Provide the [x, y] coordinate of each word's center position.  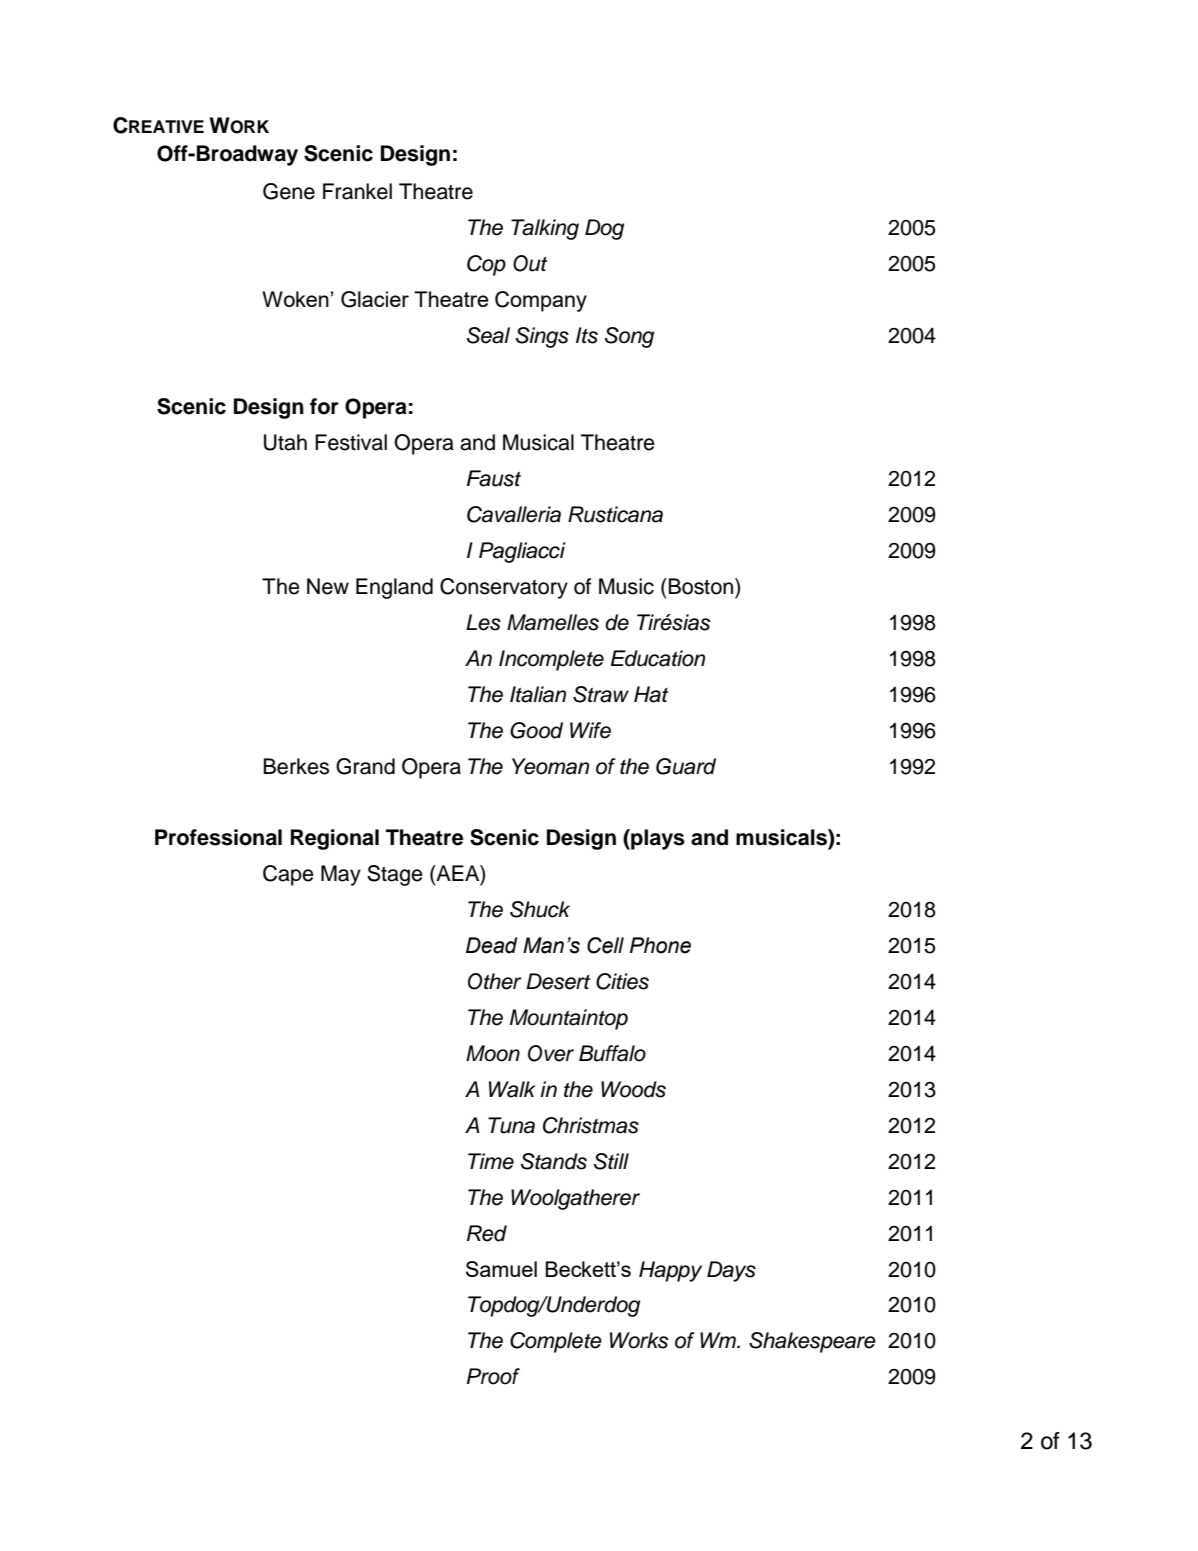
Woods [633, 1089]
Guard [686, 766]
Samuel [501, 1269]
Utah [285, 442]
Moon [493, 1053]
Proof [493, 1376]
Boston [700, 586]
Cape [288, 875]
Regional [335, 839]
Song [629, 337]
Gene [289, 191]
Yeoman [550, 766]
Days [731, 1271]
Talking [545, 229]
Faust [494, 478]
